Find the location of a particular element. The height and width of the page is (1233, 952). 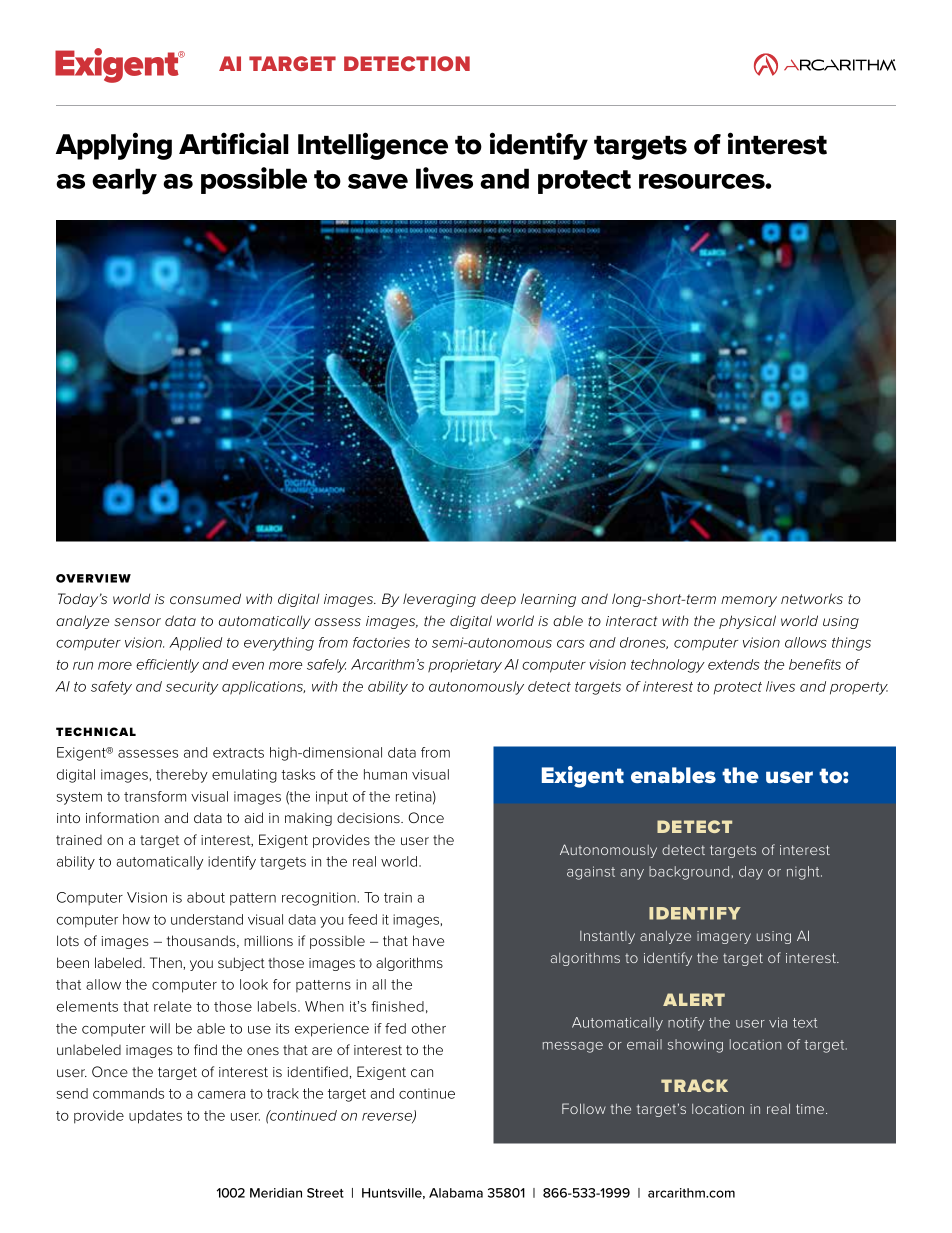

memory is located at coordinates (749, 601).
